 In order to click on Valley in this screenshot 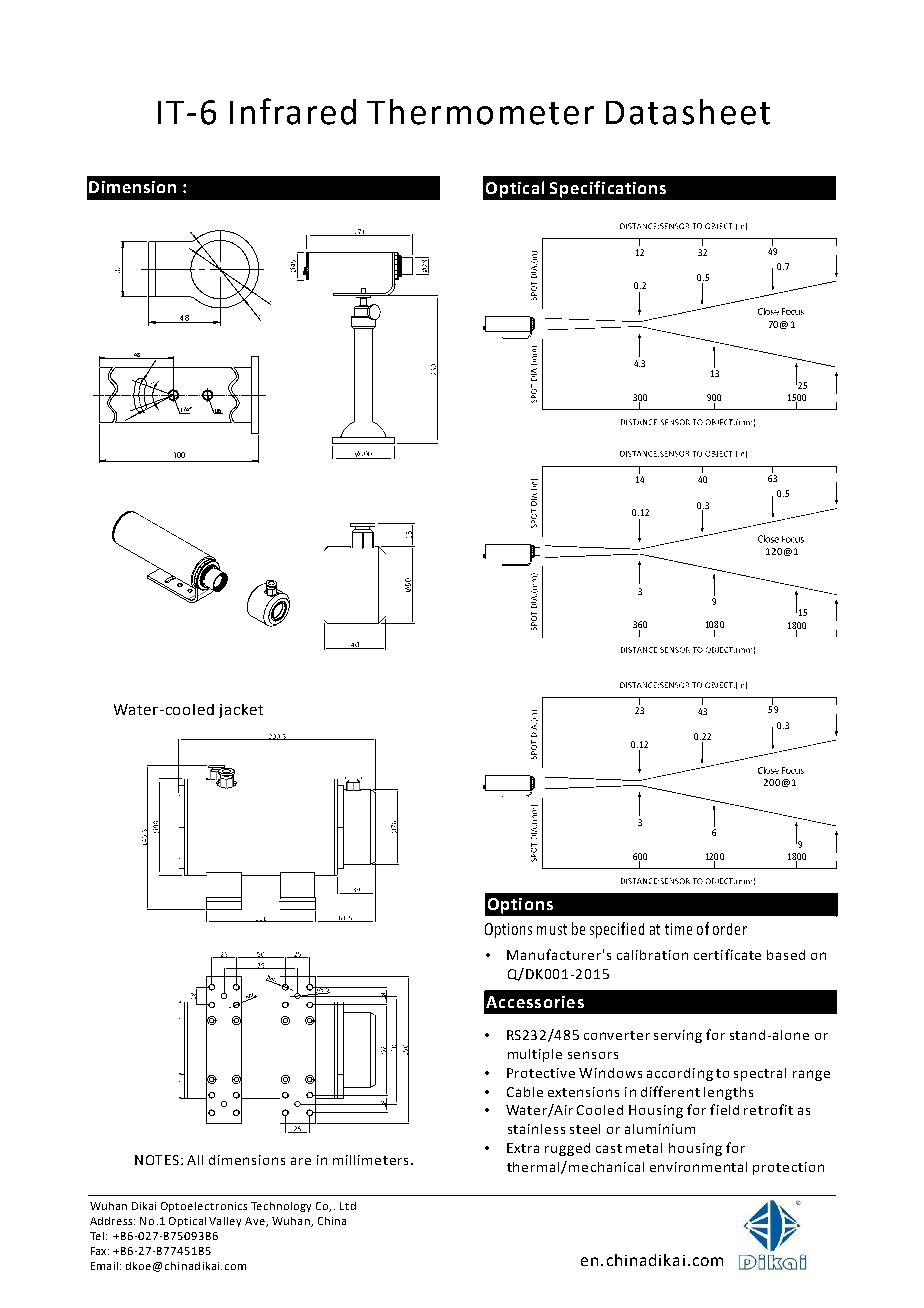, I will do `click(225, 1222)`.
